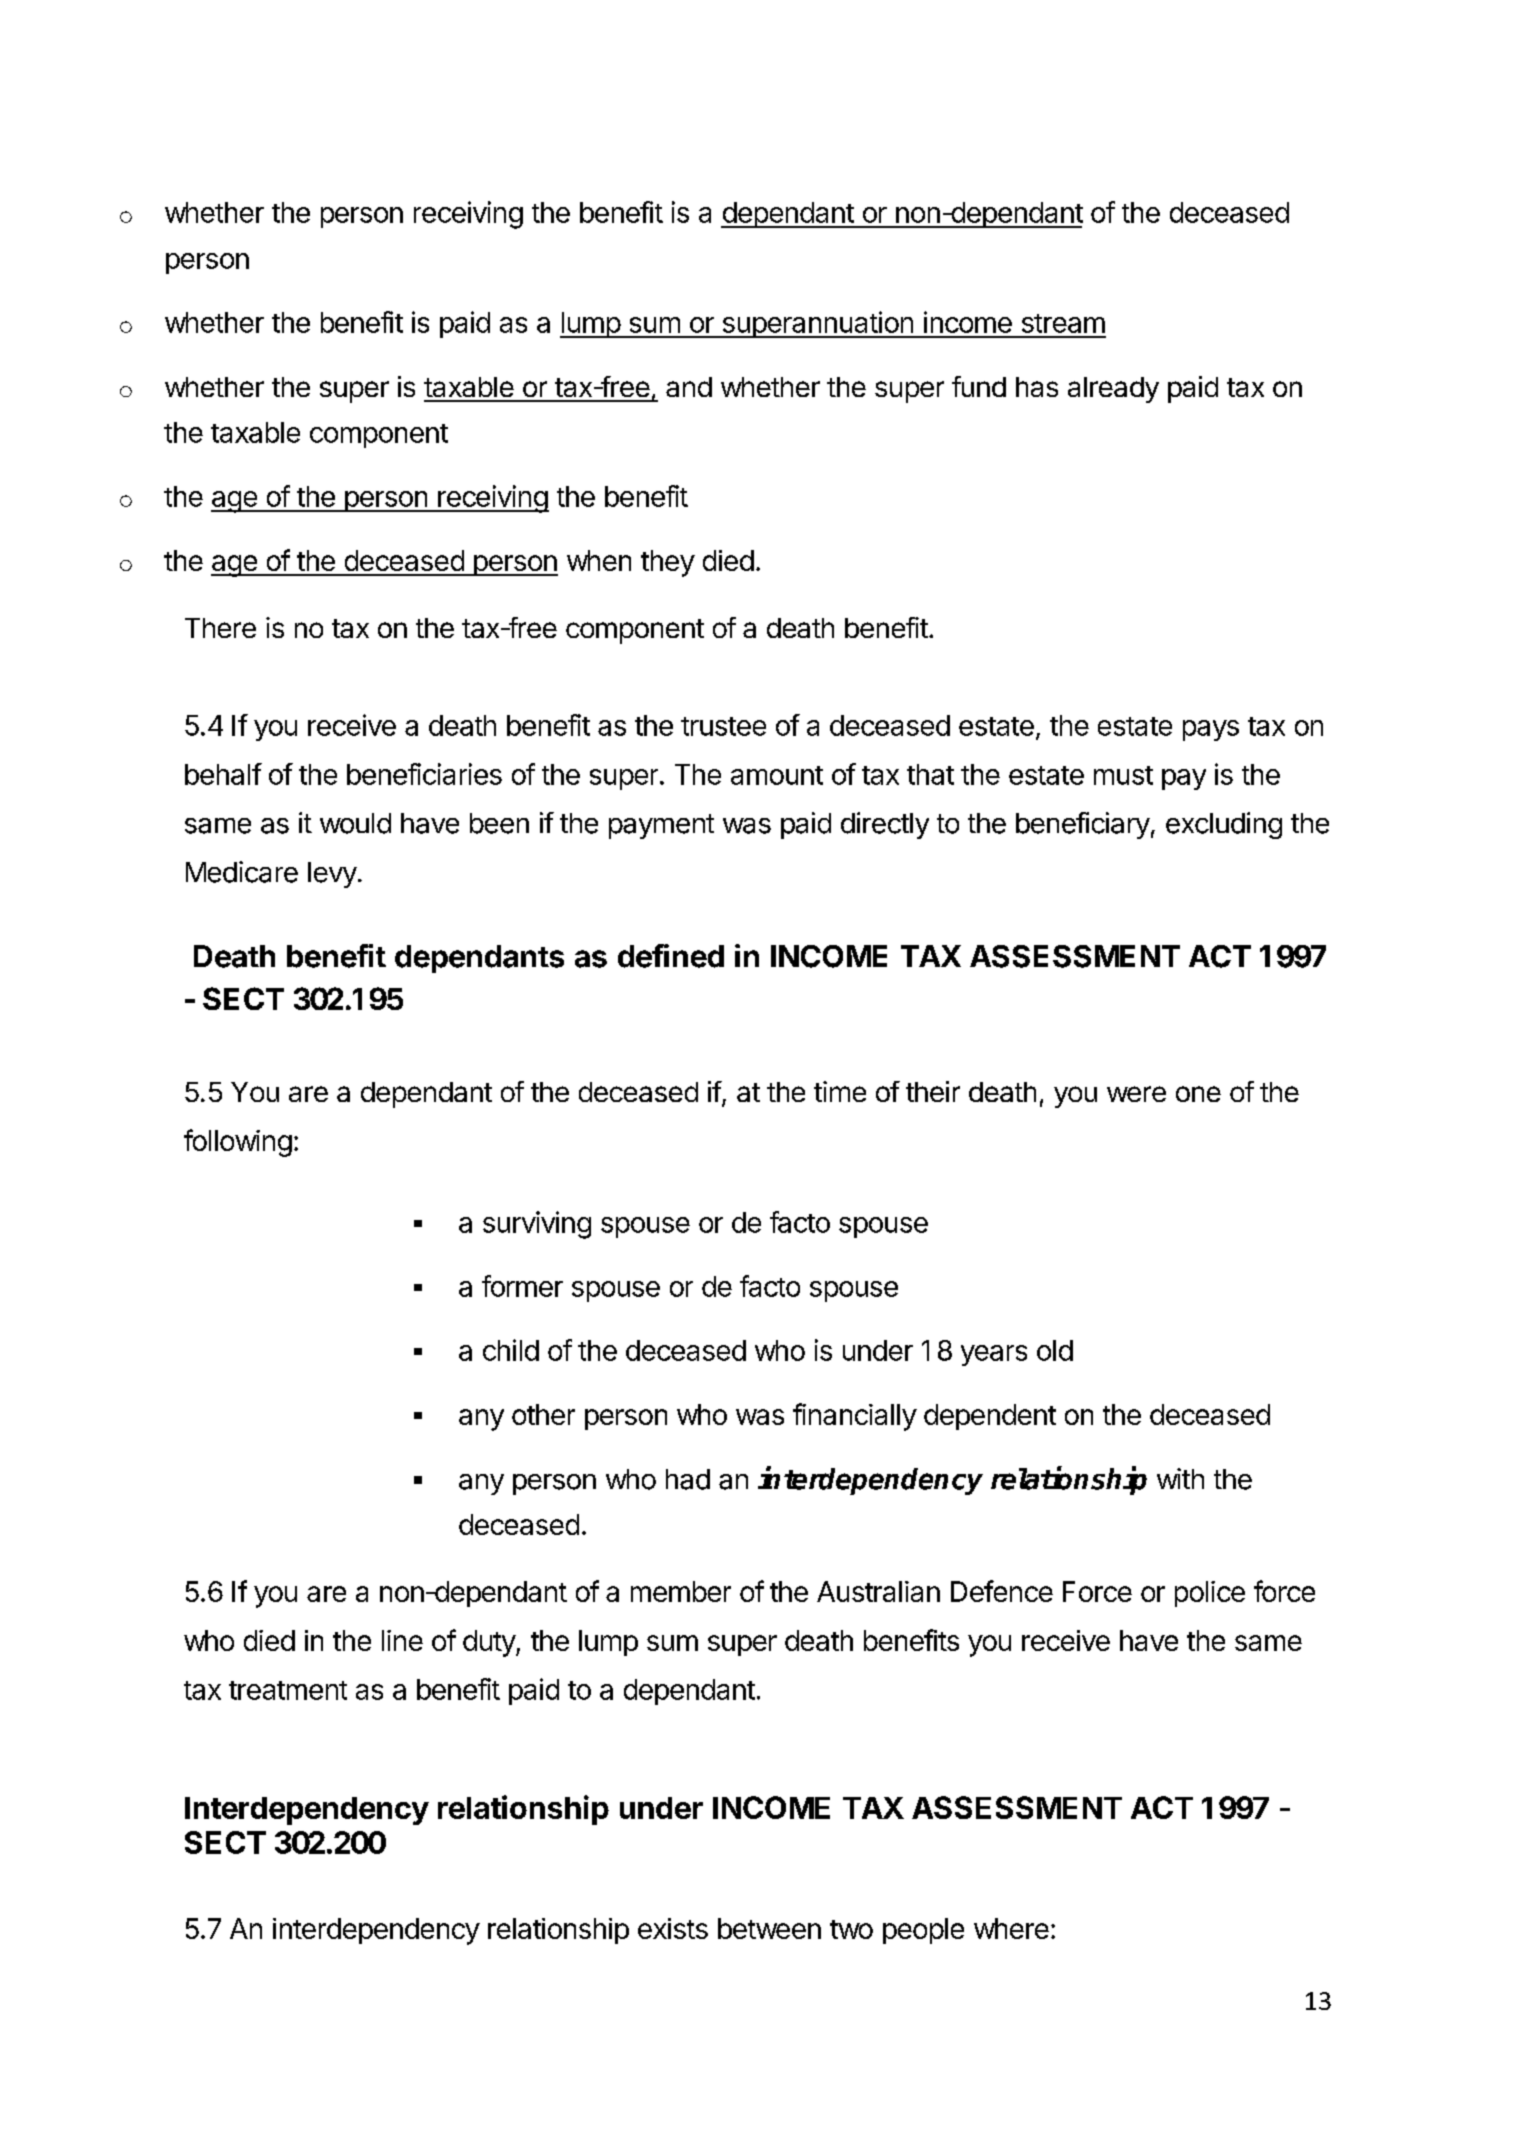 This page has height=2142, width=1515. Describe the element at coordinates (402, 1640) in the page. I see `line` at that location.
